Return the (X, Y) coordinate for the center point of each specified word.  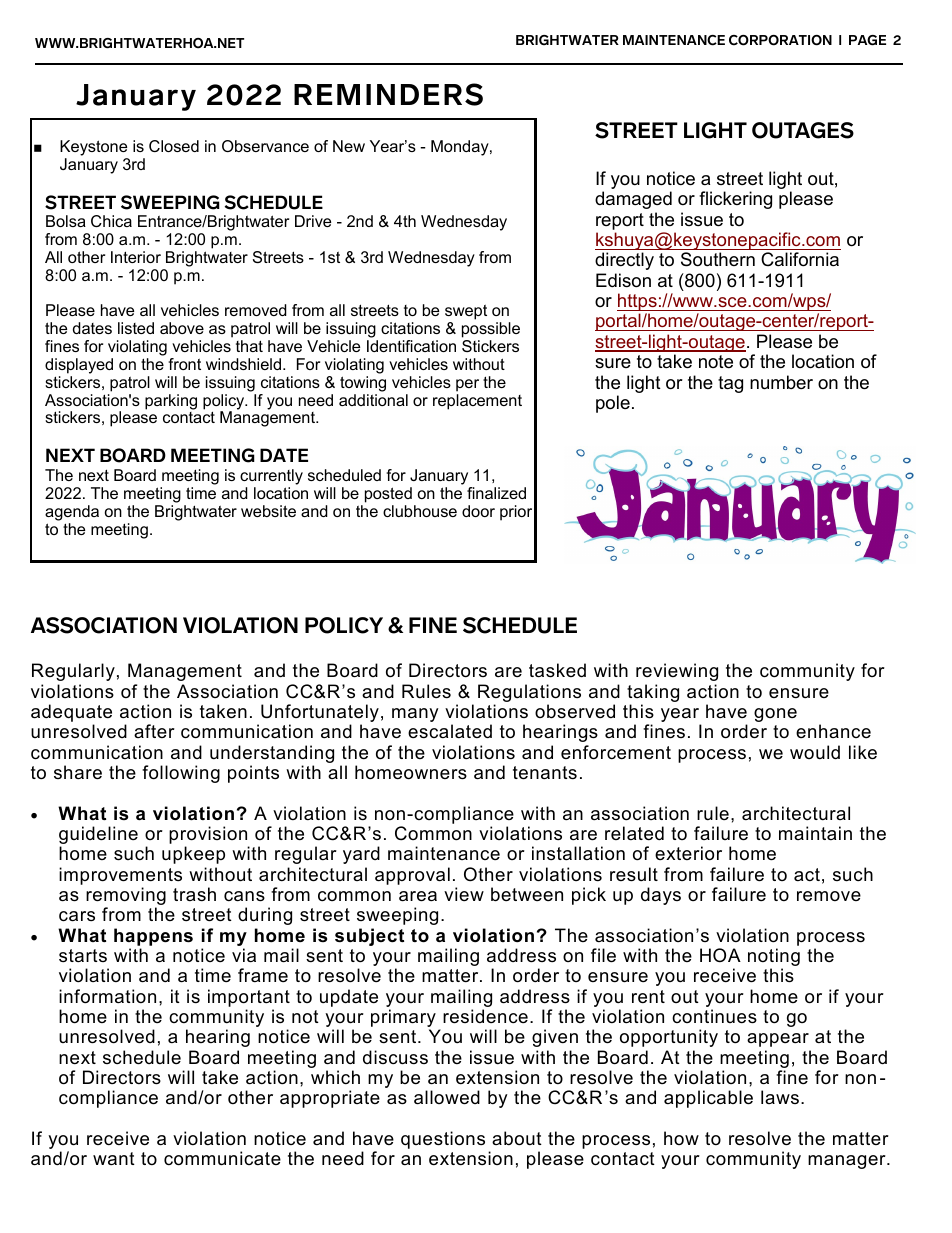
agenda (72, 513)
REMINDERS (388, 94)
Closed (174, 146)
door (478, 511)
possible (491, 331)
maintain (815, 833)
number (781, 382)
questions (443, 1140)
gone (775, 715)
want (114, 1158)
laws (780, 1097)
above (182, 328)
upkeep (193, 855)
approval (412, 876)
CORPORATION (780, 40)
